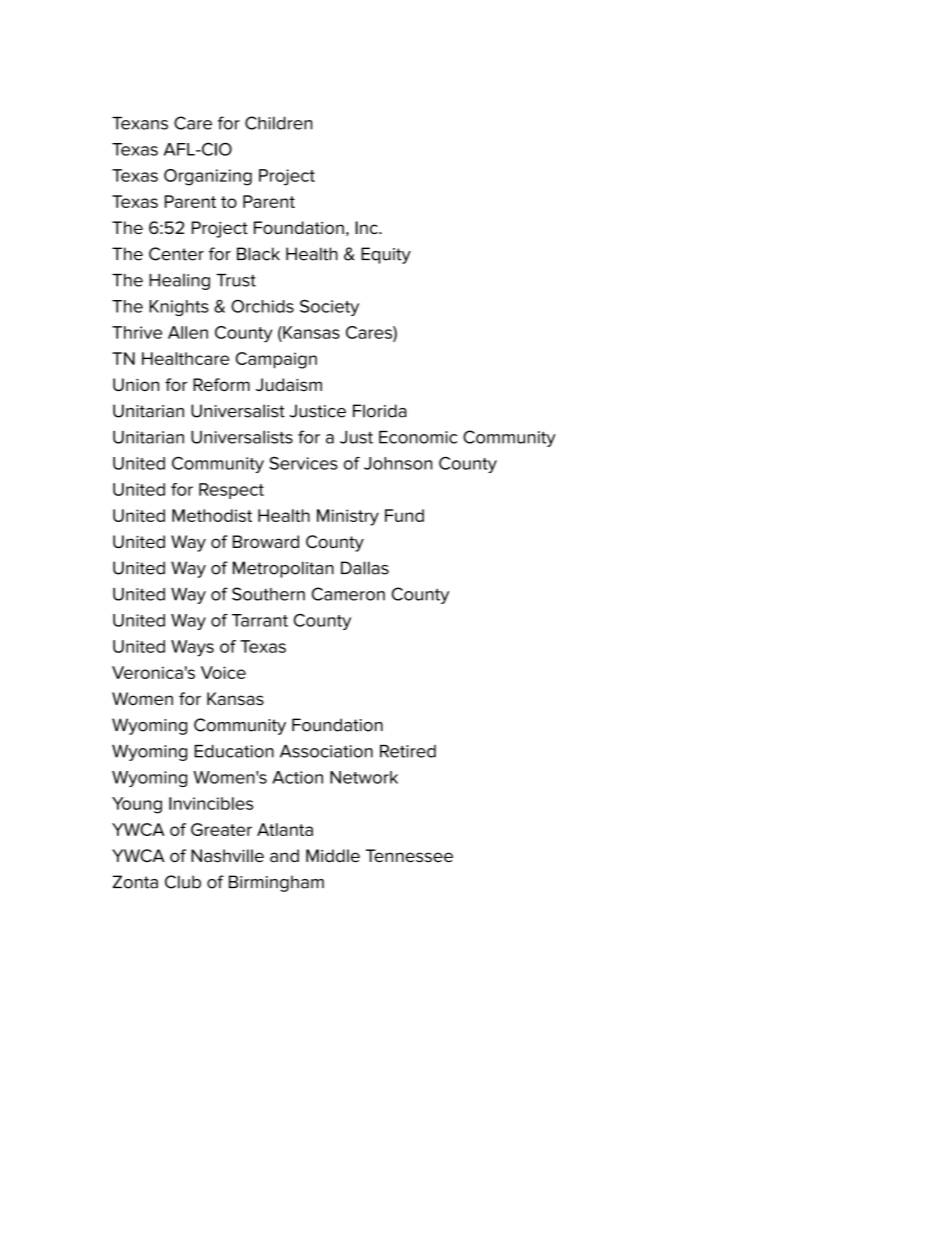 This page has height=1233, width=952. What do you see at coordinates (386, 255) in the page?
I see `Equity` at bounding box center [386, 255].
